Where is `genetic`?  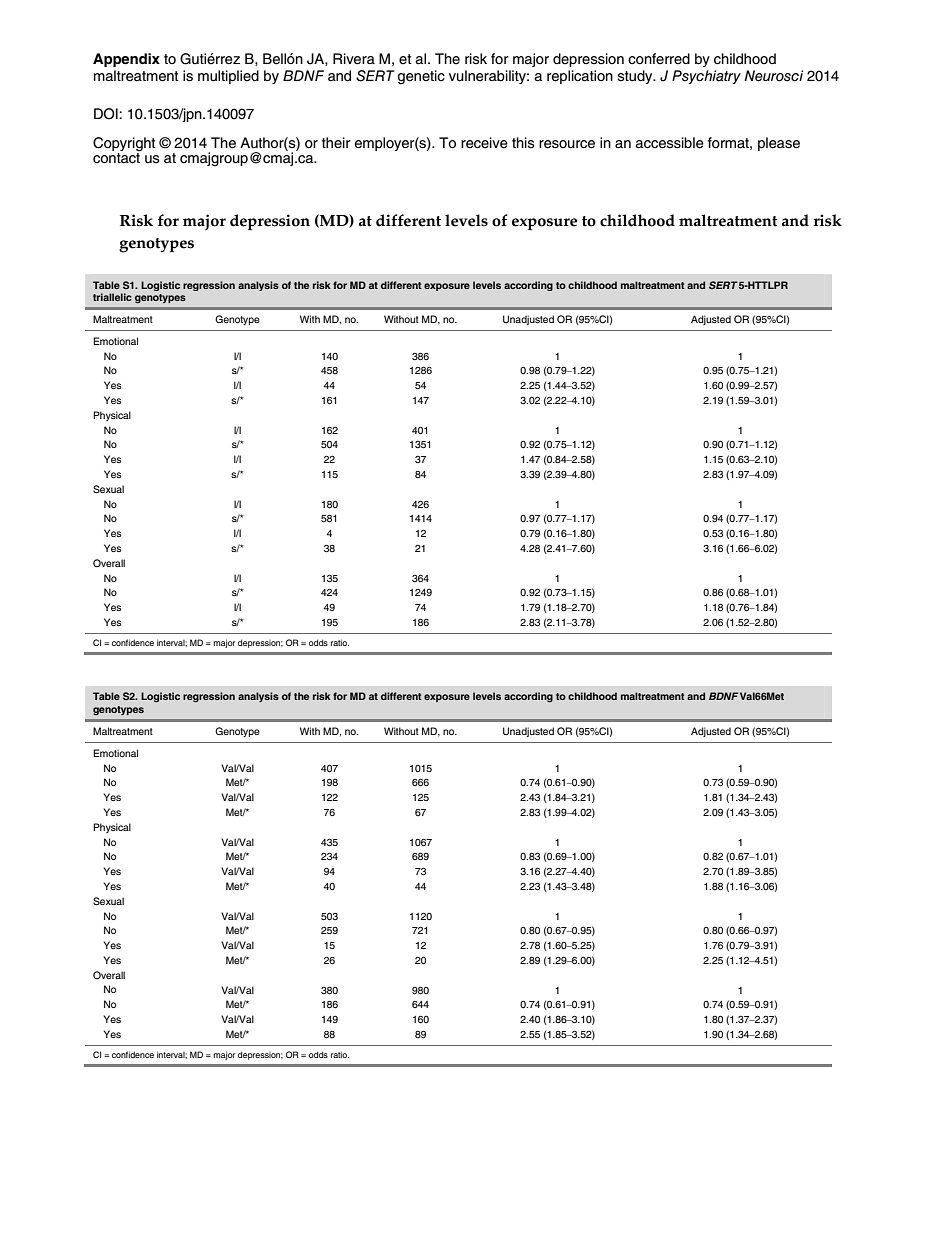 genetic is located at coordinates (421, 77).
